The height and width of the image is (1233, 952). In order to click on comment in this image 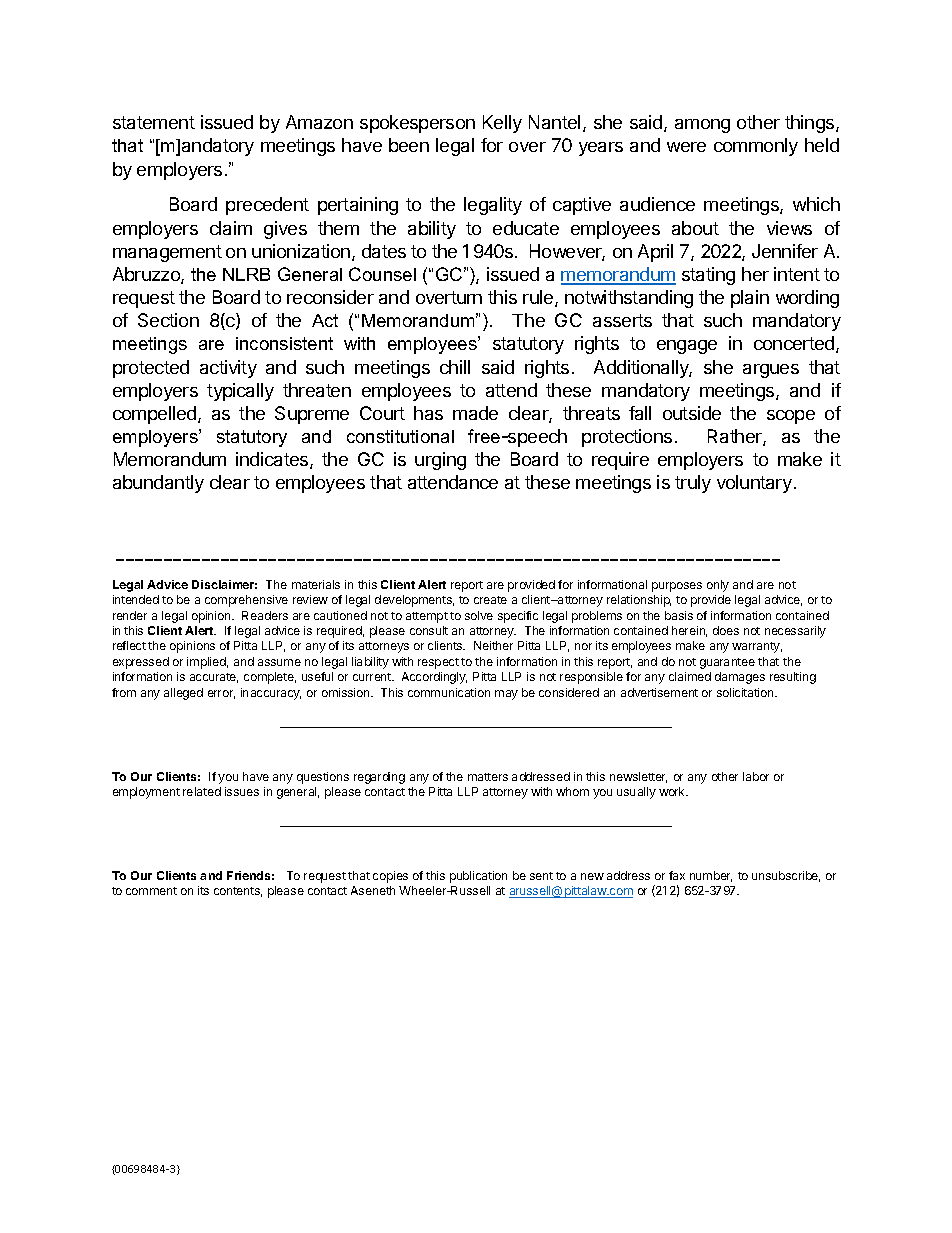, I will do `click(151, 891)`.
